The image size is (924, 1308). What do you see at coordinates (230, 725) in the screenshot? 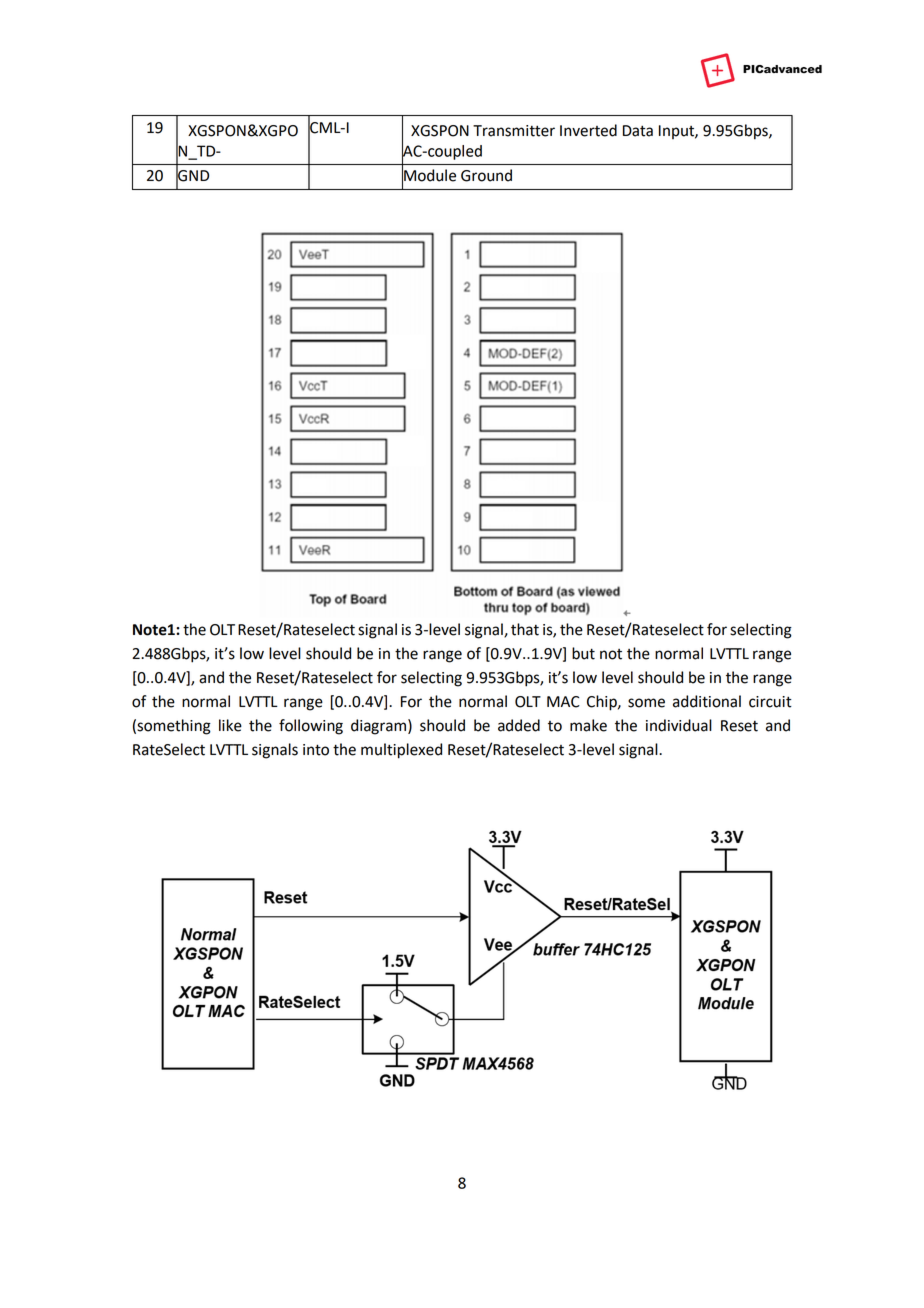
I see `like` at bounding box center [230, 725].
